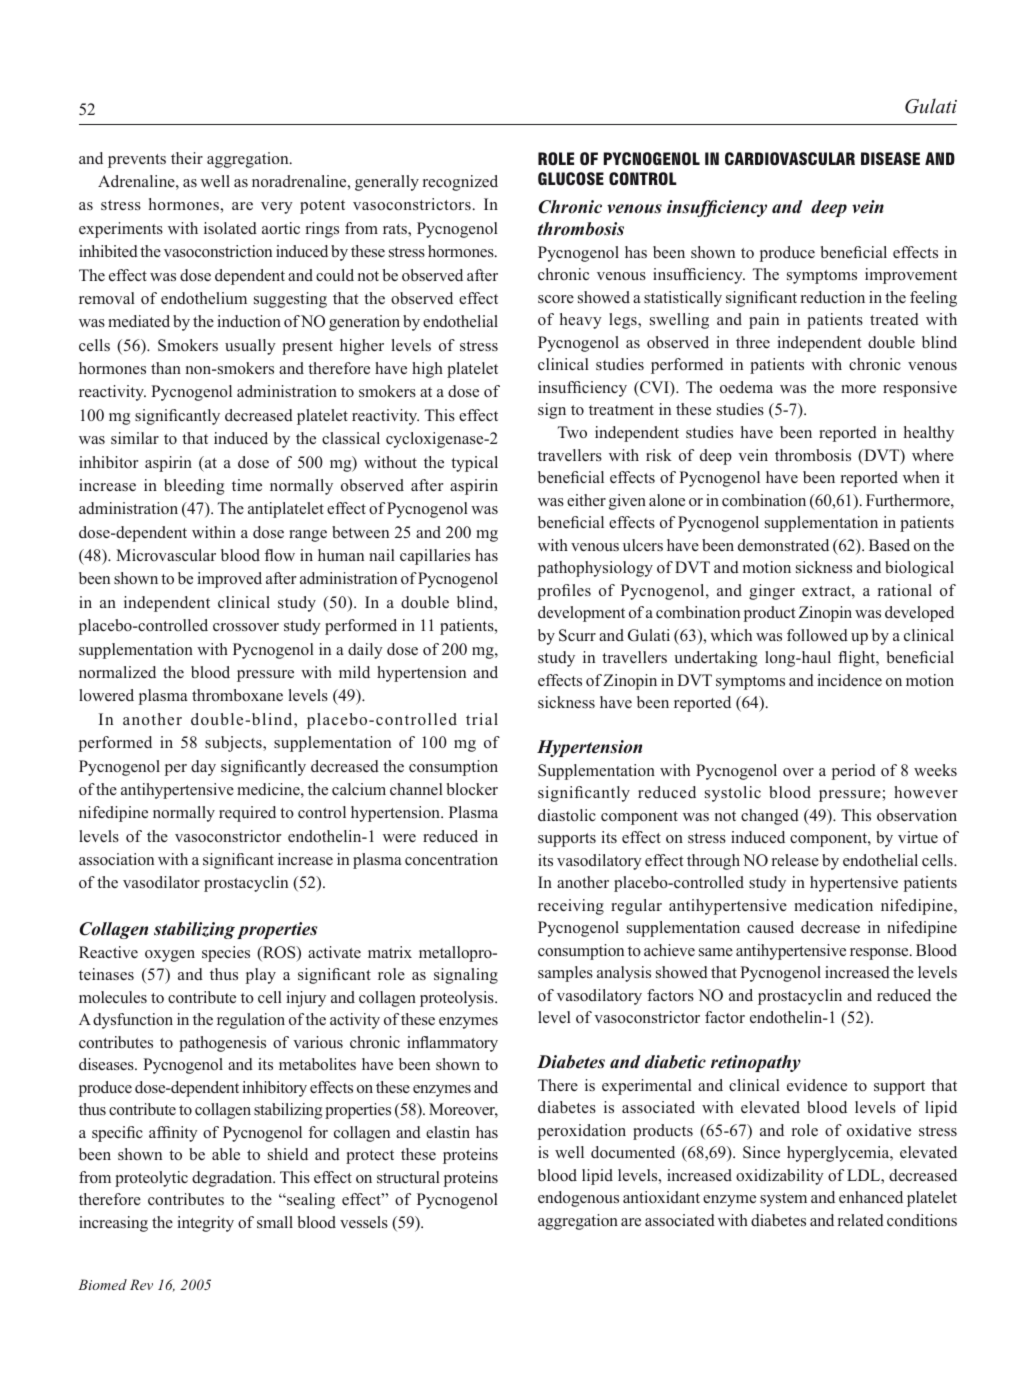  What do you see at coordinates (595, 569) in the image?
I see `pathophysiology` at bounding box center [595, 569].
